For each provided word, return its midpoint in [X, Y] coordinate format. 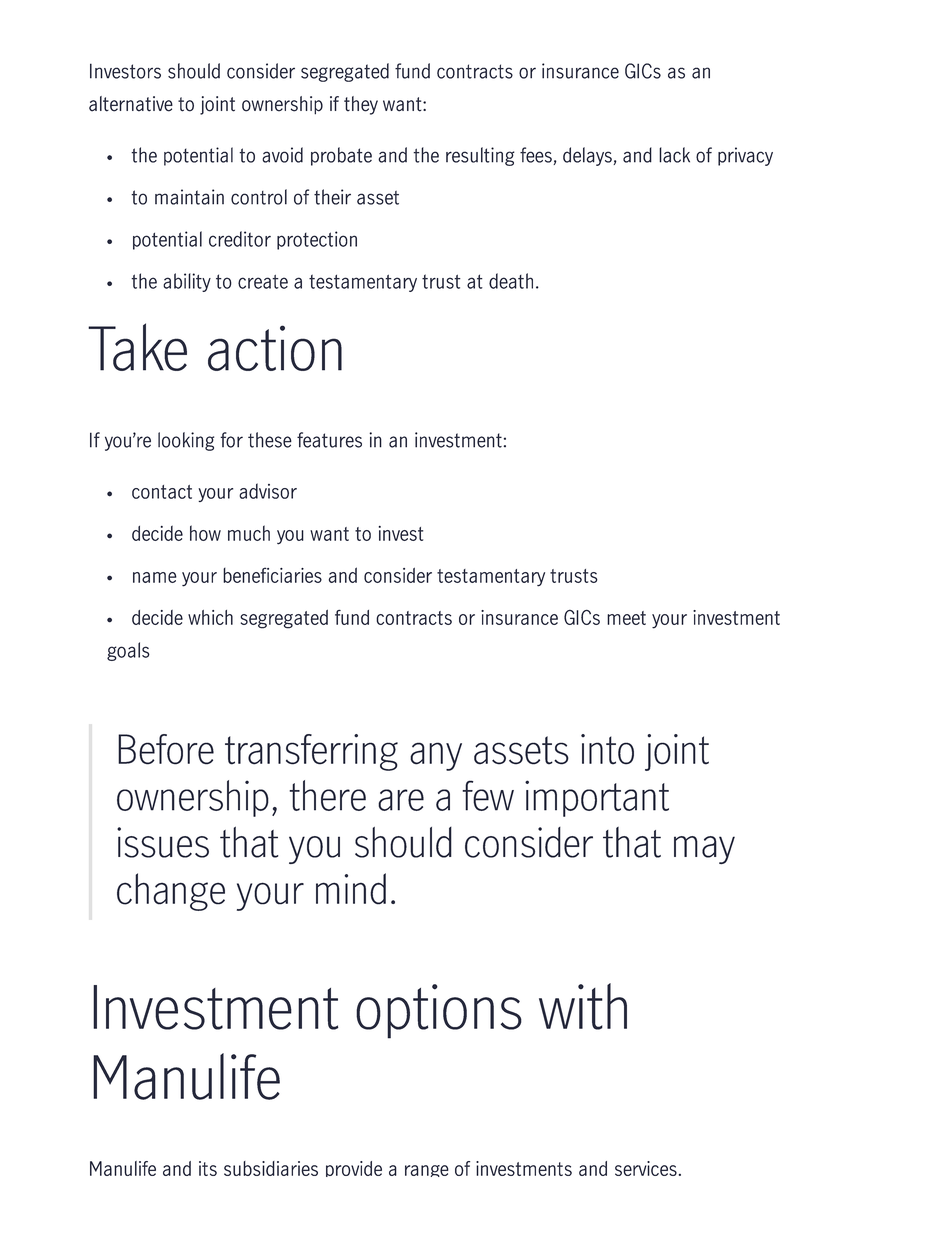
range [427, 1171]
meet [626, 618]
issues [163, 842]
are [401, 800]
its [208, 1168]
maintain [189, 197]
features [329, 440]
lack [674, 155]
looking [186, 441]
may [704, 850]
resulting [480, 156]
